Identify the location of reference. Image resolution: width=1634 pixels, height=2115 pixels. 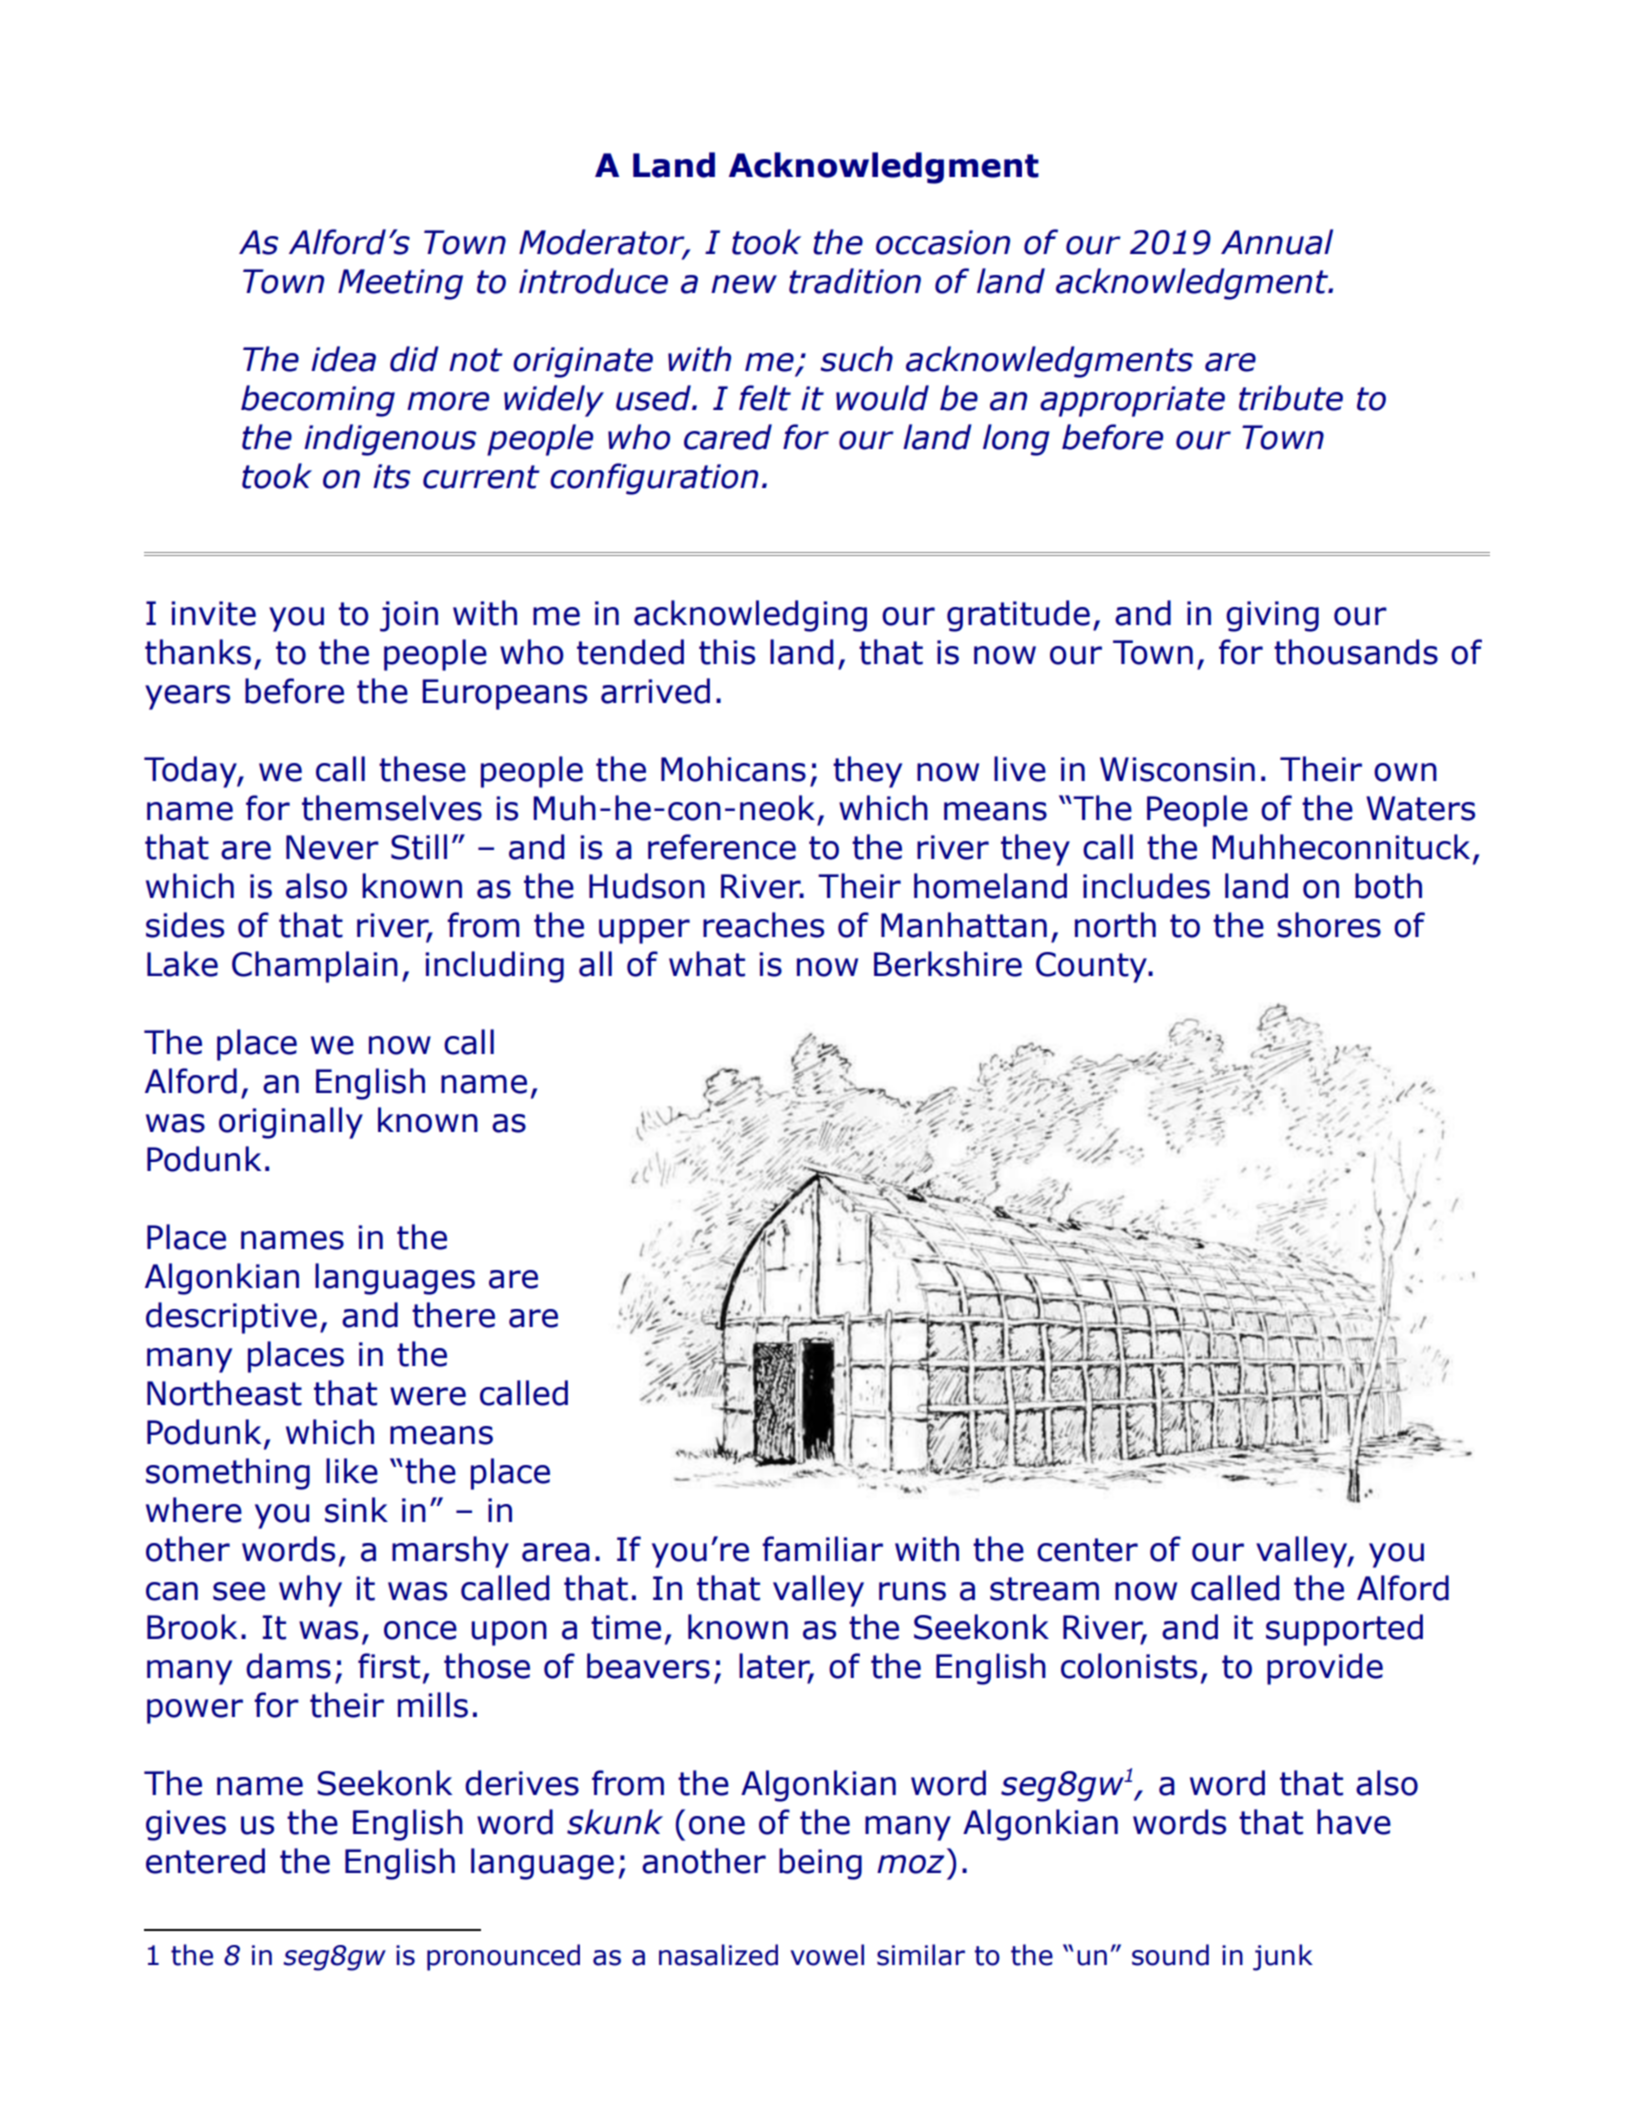
(722, 847).
